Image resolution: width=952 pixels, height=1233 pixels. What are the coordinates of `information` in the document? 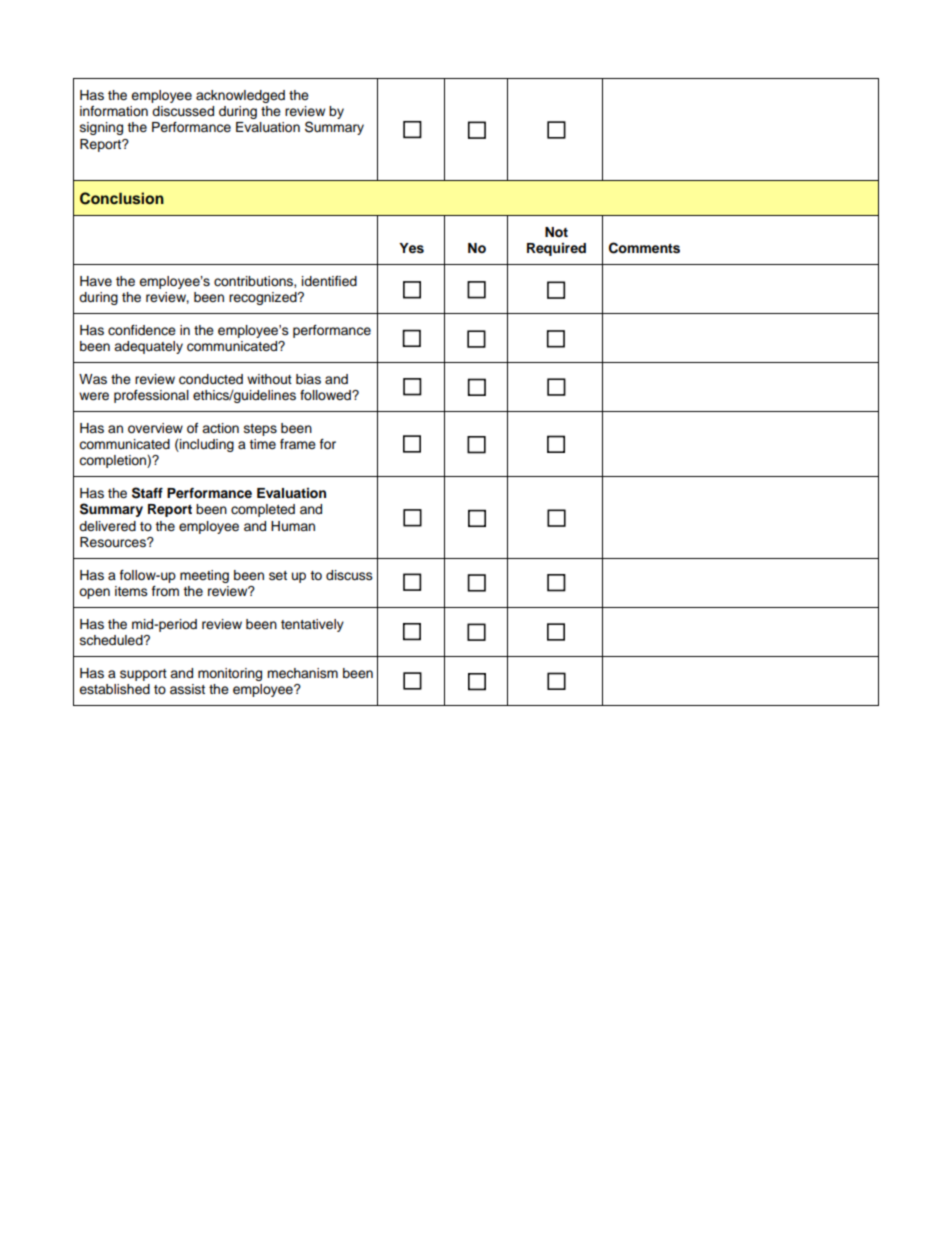 It's located at (114, 111).
